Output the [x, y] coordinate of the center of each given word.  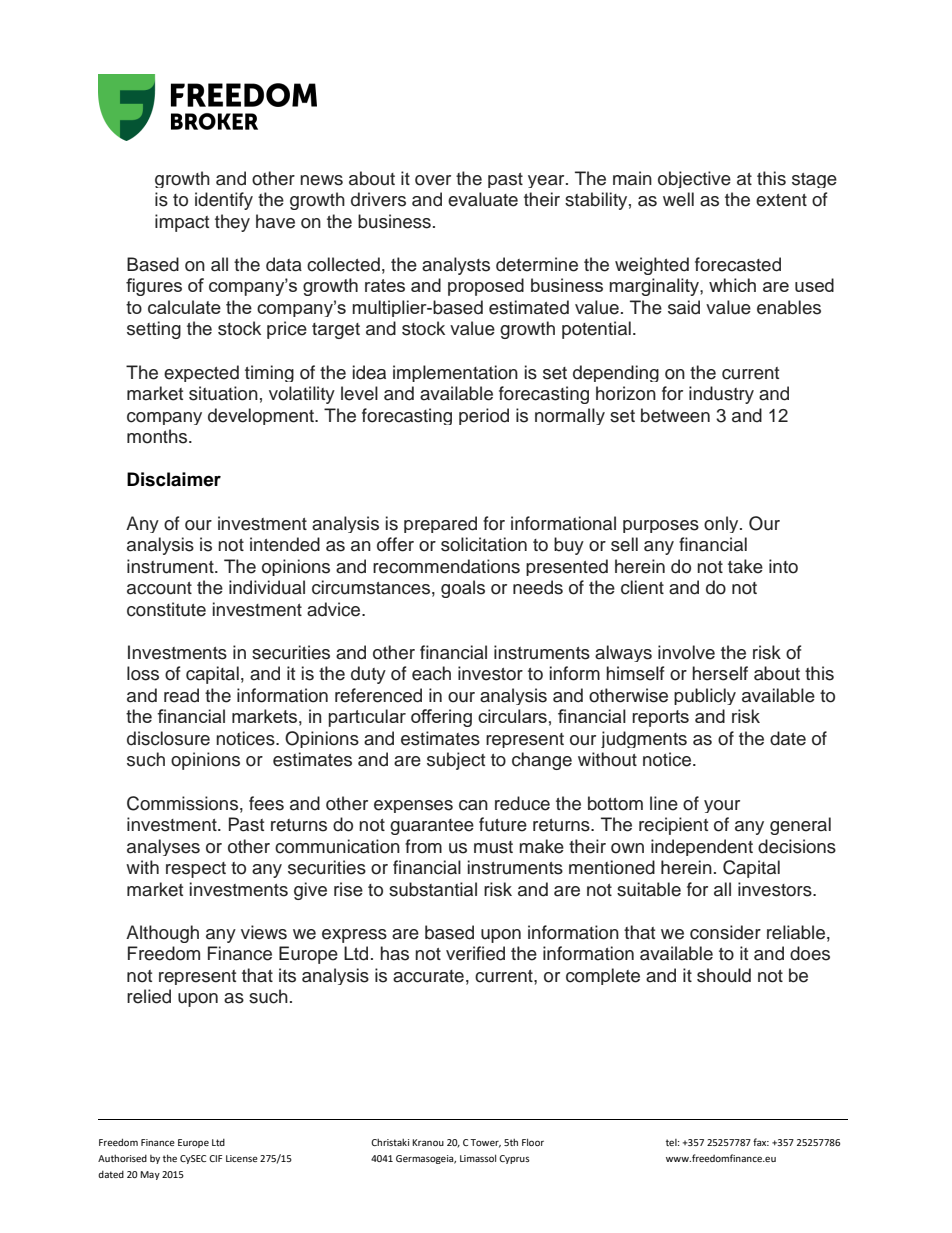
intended [285, 544]
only [722, 524]
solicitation [484, 544]
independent [702, 847]
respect [196, 870]
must [493, 847]
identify [224, 201]
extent [781, 200]
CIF [215, 1158]
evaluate [483, 199]
